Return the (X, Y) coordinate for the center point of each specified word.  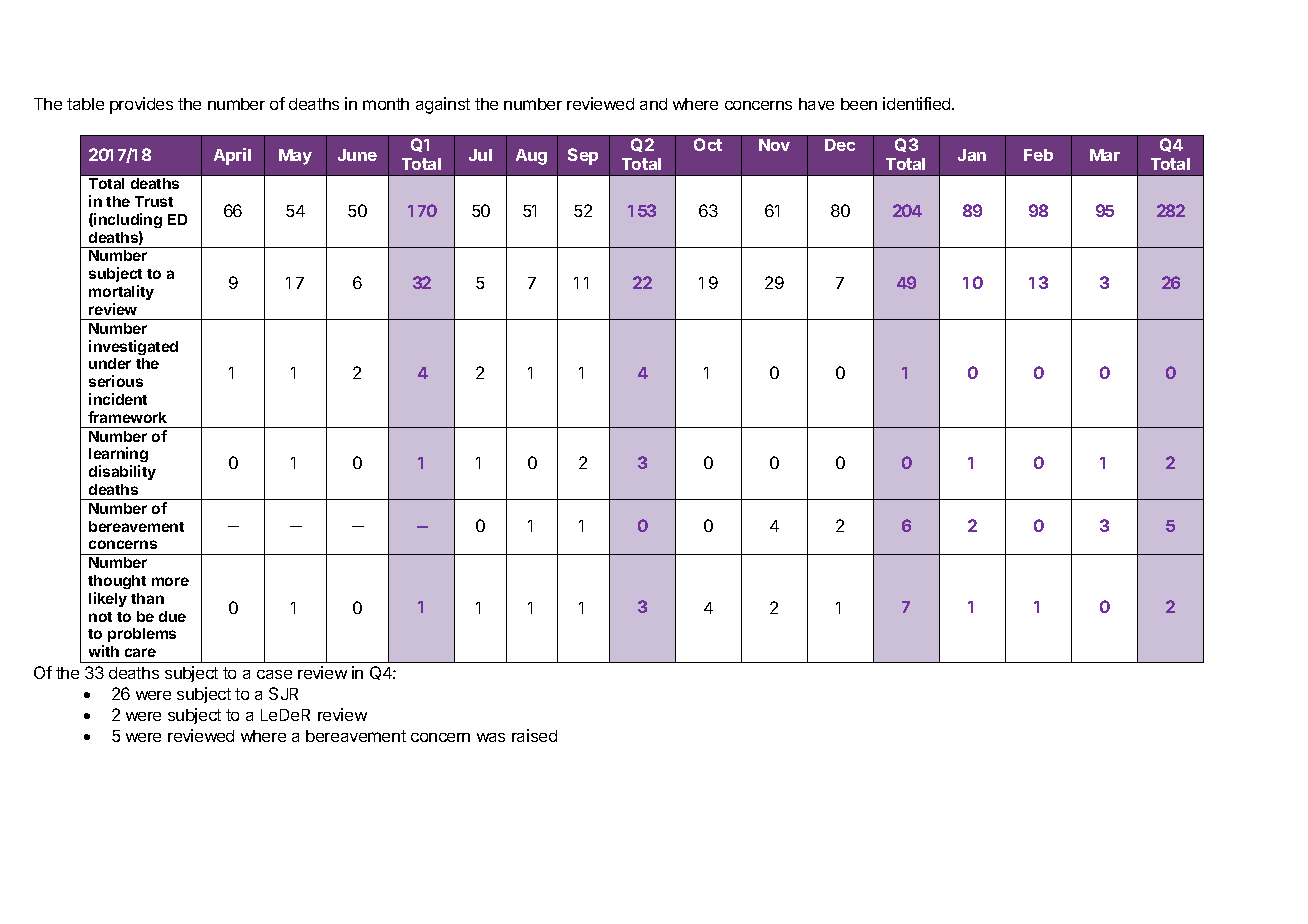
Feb (1038, 155)
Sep (583, 156)
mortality (121, 292)
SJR (283, 693)
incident (118, 399)
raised (534, 735)
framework (127, 417)
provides (141, 105)
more (170, 581)
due (172, 616)
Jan (972, 155)
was (491, 737)
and (653, 104)
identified (918, 103)
